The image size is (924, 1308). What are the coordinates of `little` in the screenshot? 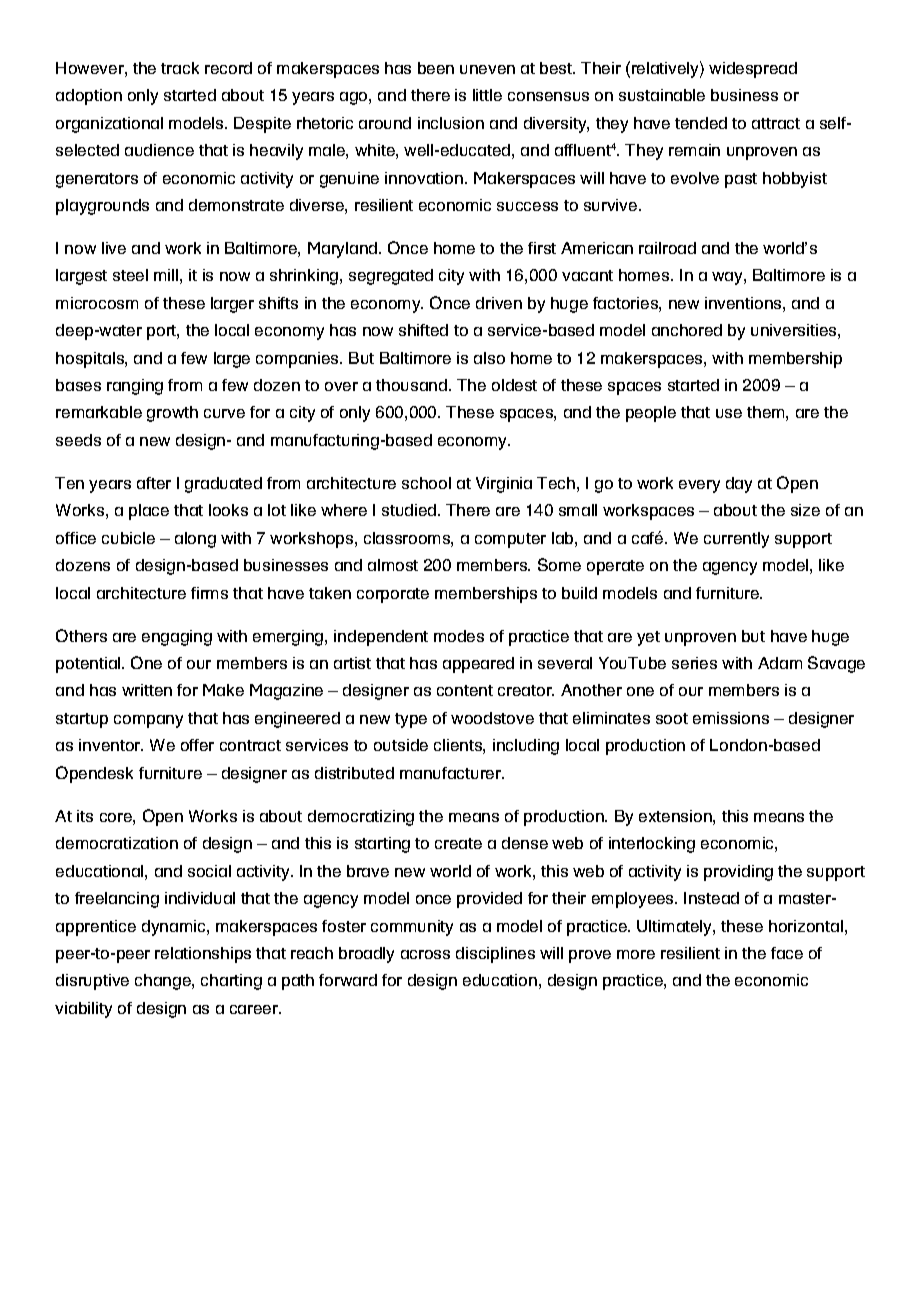 It's located at (487, 95).
